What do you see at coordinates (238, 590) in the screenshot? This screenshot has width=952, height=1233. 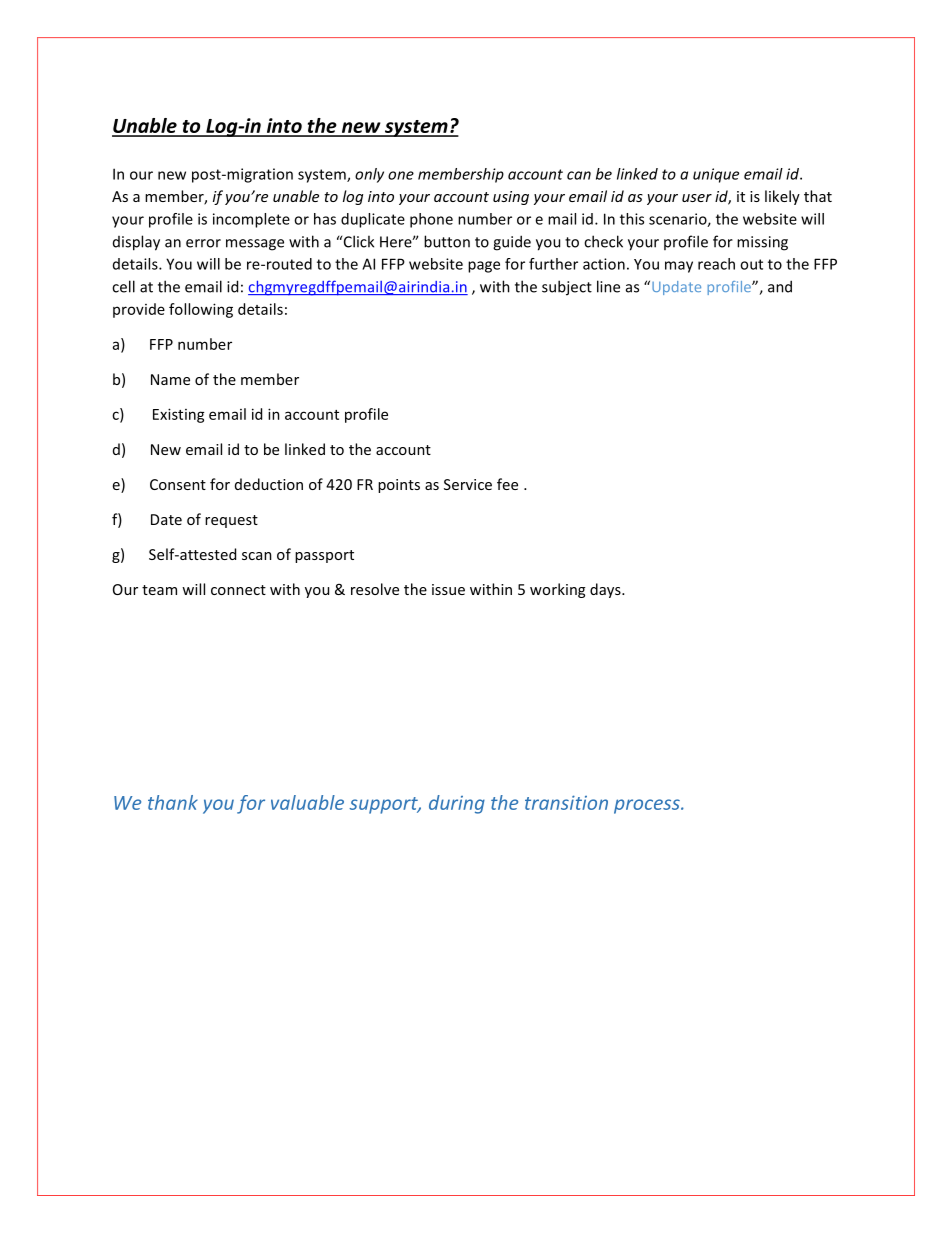 I see `connect` at bounding box center [238, 590].
